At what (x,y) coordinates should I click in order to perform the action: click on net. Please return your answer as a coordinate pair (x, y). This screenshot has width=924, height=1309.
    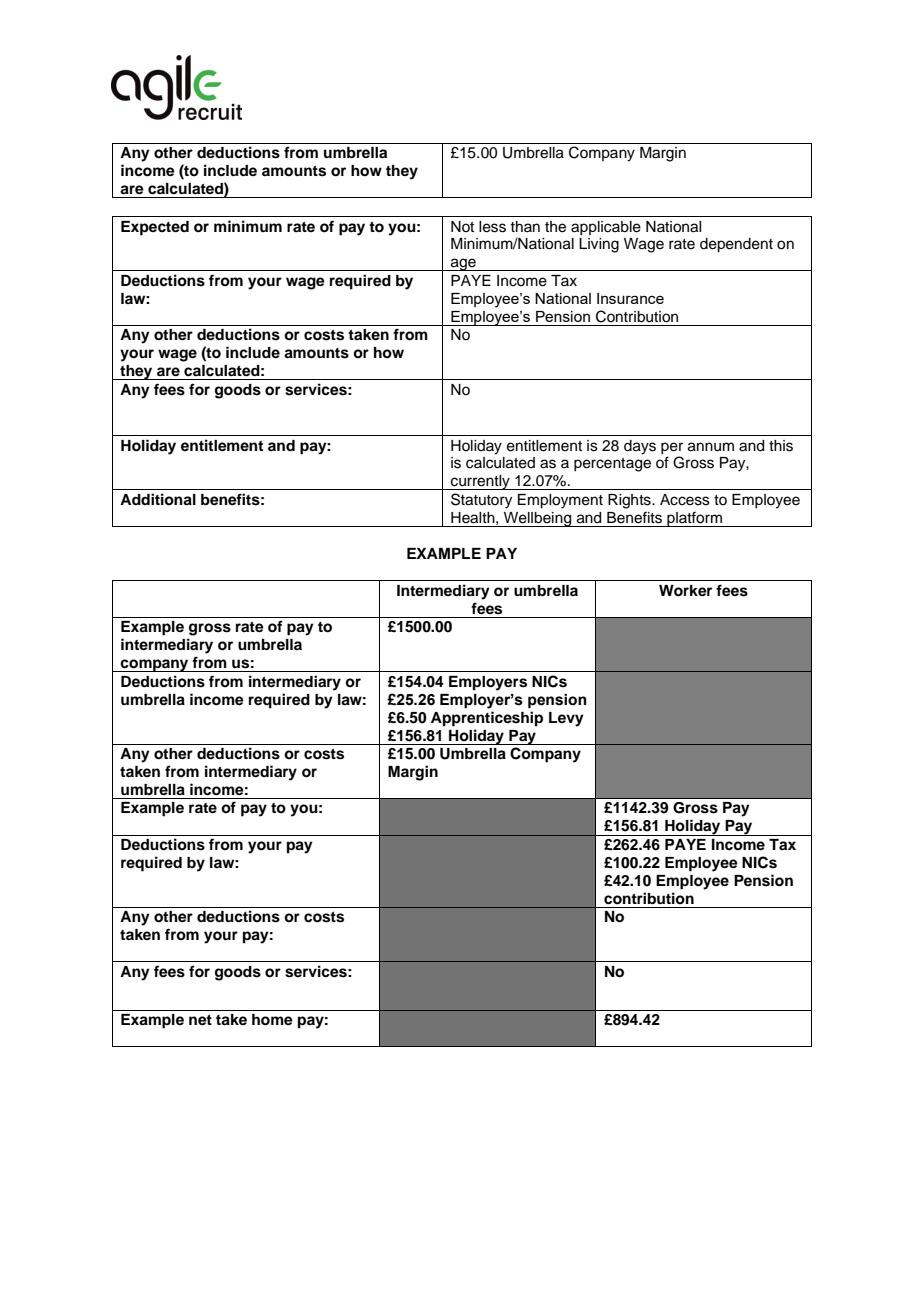
    Looking at the image, I should click on (200, 1020).
